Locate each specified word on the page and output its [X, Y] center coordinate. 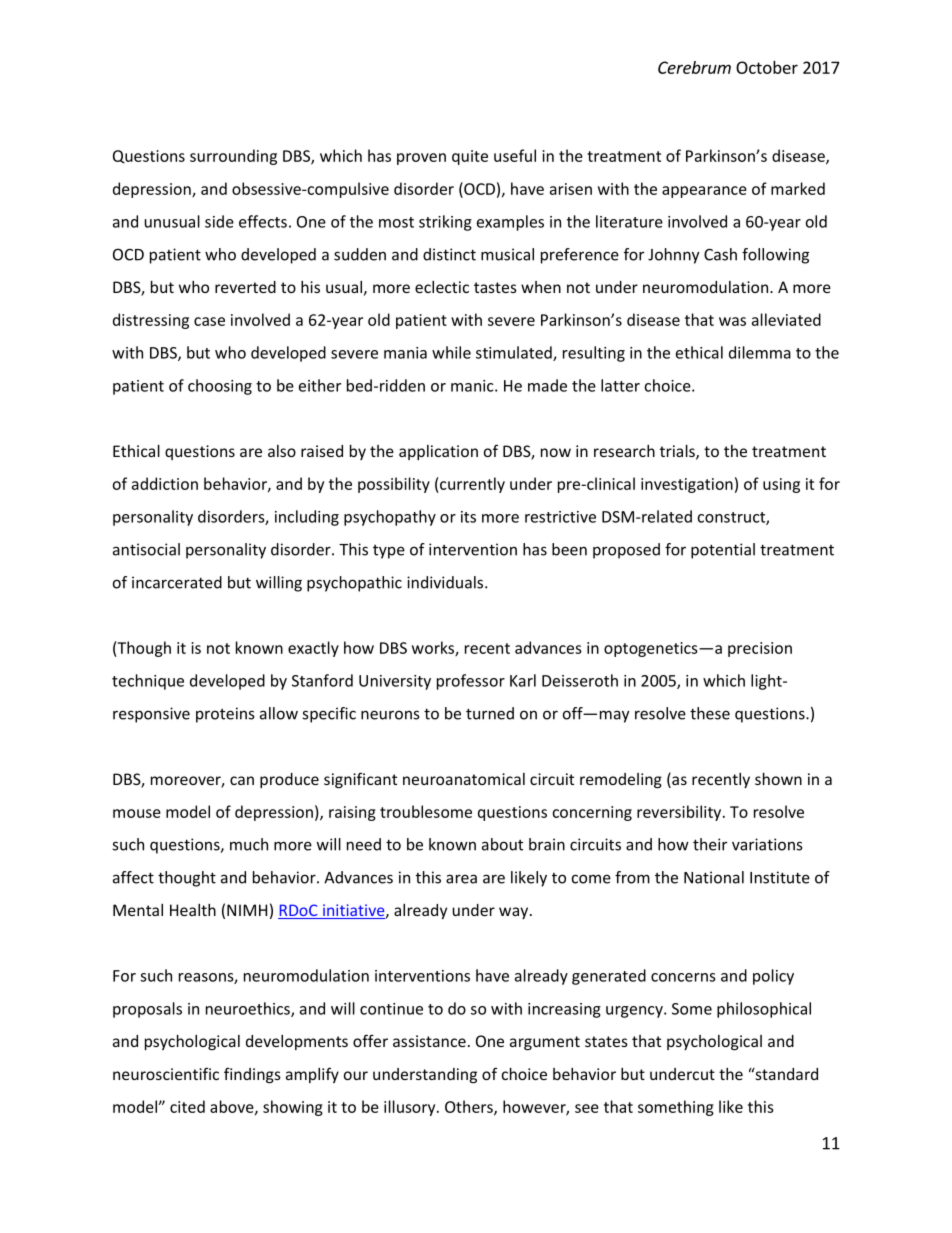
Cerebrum [694, 67]
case [209, 321]
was [732, 321]
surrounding [233, 157]
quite [470, 157]
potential [723, 551]
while [451, 352]
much [249, 844]
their [710, 844]
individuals [446, 582]
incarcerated [177, 582]
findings [252, 1075]
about [502, 844]
